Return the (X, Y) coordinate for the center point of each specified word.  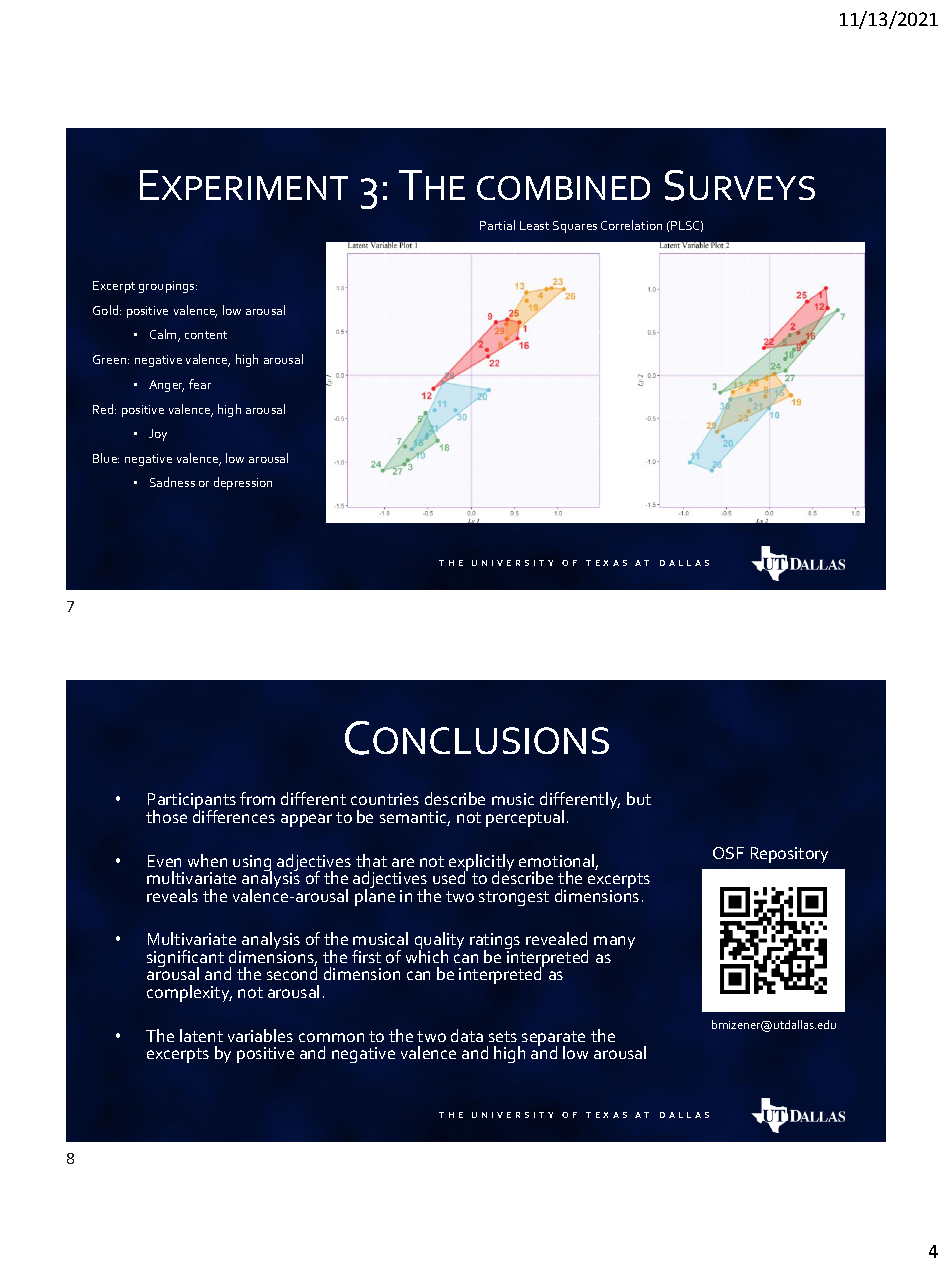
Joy (158, 435)
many (614, 942)
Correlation (631, 225)
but (639, 798)
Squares (575, 227)
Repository (789, 855)
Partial (497, 225)
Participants (192, 802)
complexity (189, 993)
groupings (168, 287)
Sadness (172, 482)
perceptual (525, 818)
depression (243, 483)
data (467, 1035)
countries (385, 799)
